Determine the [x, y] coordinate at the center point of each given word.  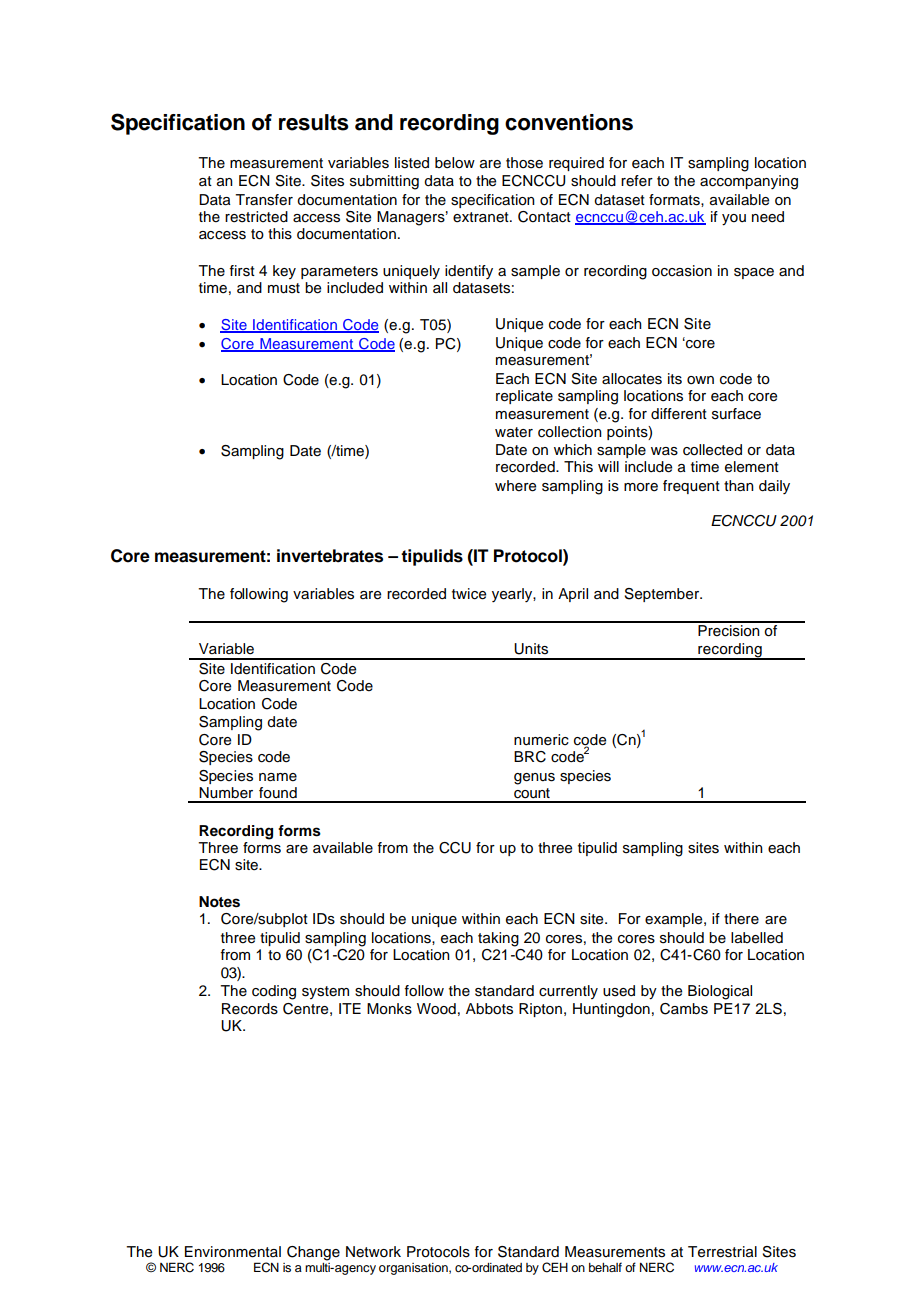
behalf [605, 1267]
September [663, 595]
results [314, 122]
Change [313, 1253]
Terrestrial [722, 1252]
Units [531, 649]
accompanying [749, 182]
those [524, 163]
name [278, 777]
